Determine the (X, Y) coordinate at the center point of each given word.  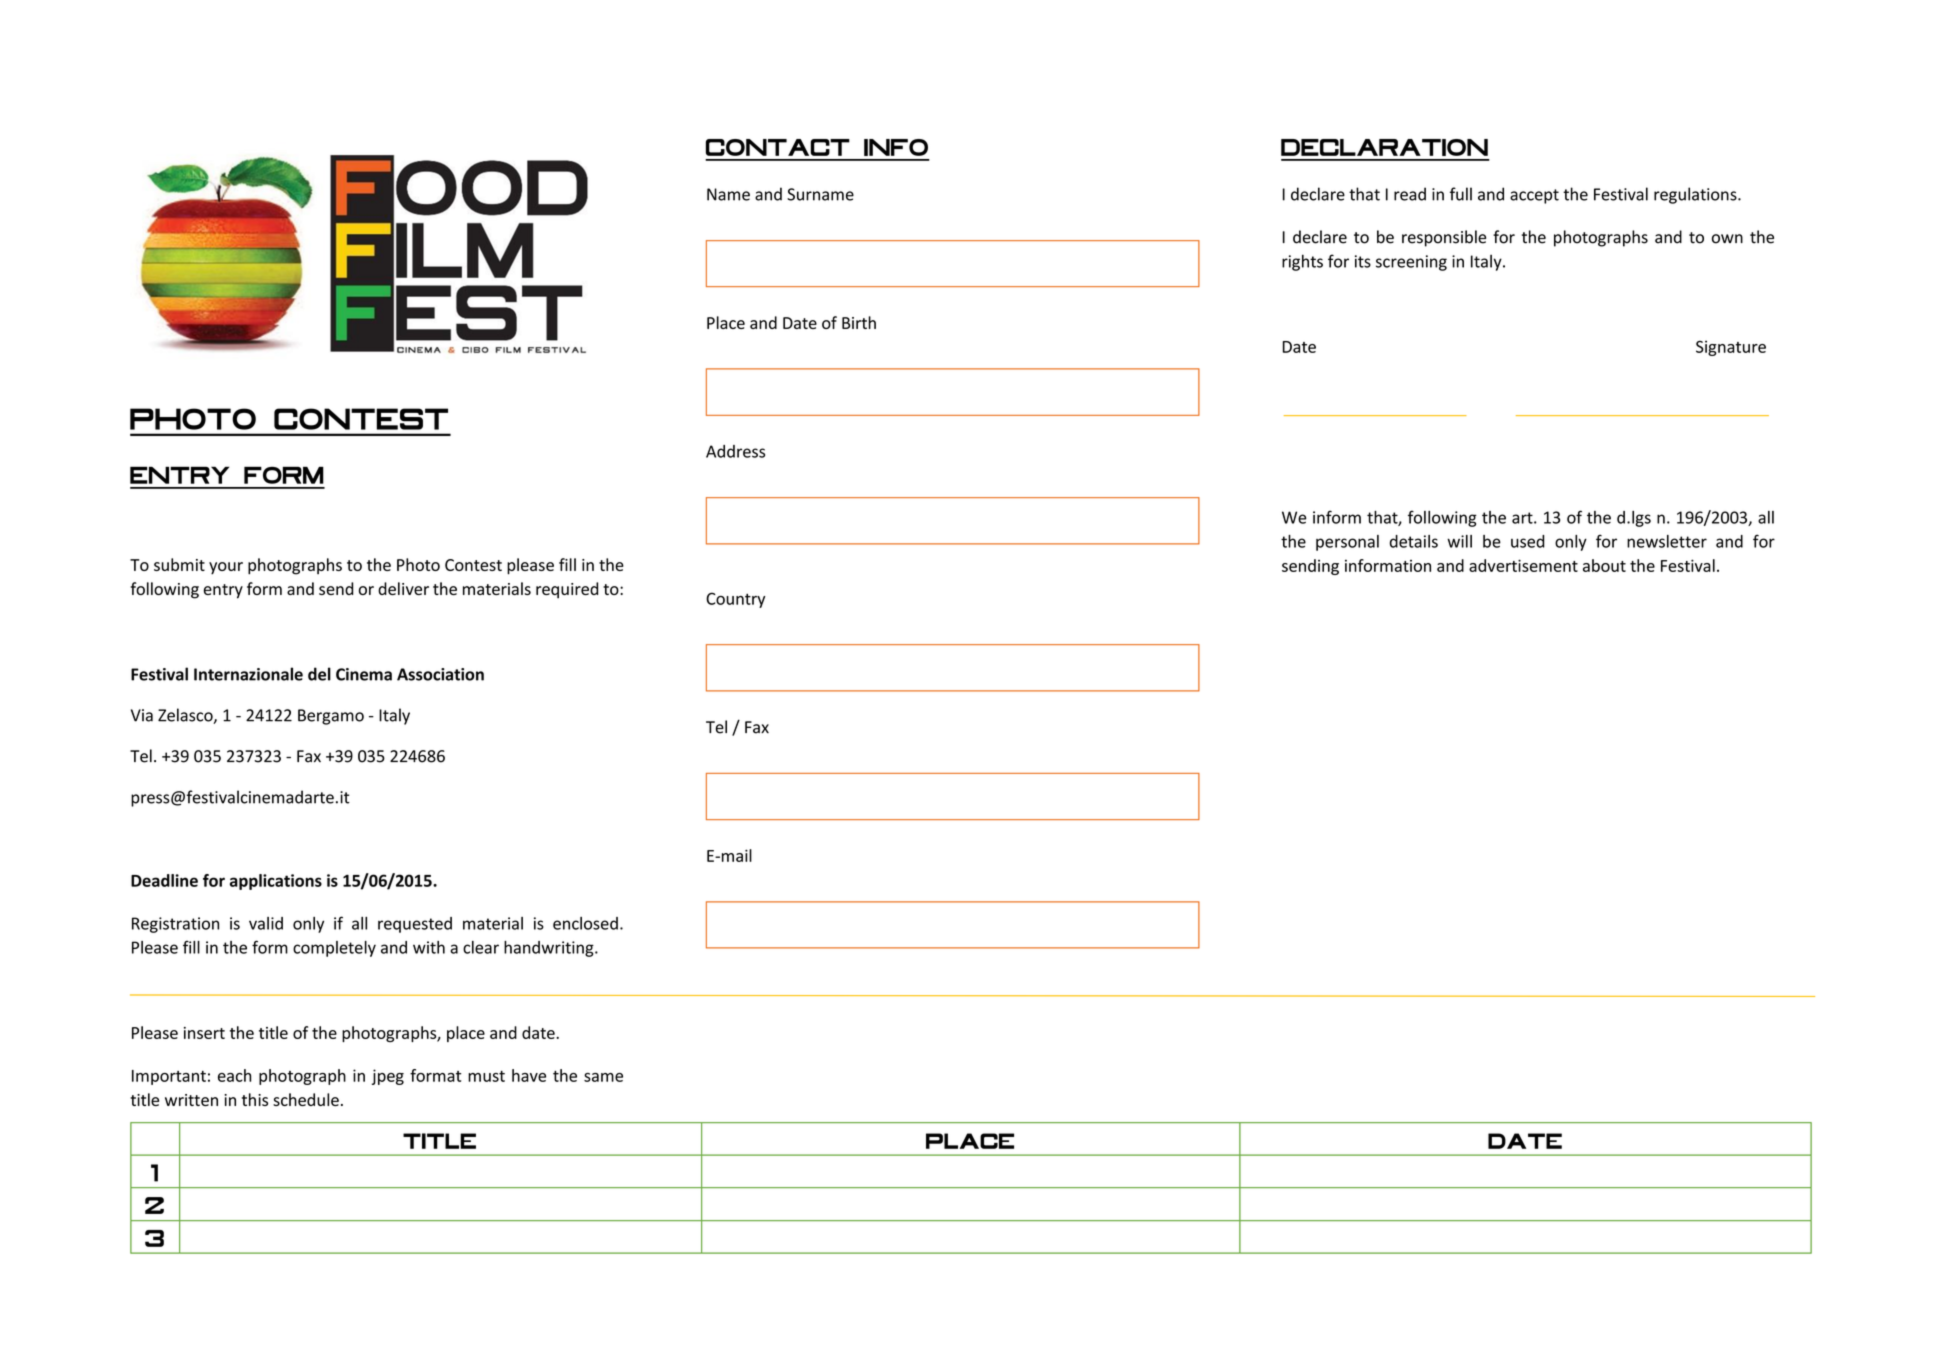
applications (276, 882)
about (1604, 565)
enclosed (585, 923)
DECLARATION (1384, 147)
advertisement (1523, 565)
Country (735, 600)
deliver (403, 588)
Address (735, 451)
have (529, 1075)
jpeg (388, 1077)
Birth (859, 322)
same (603, 1077)
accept (1534, 196)
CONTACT (778, 147)
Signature (1731, 348)
